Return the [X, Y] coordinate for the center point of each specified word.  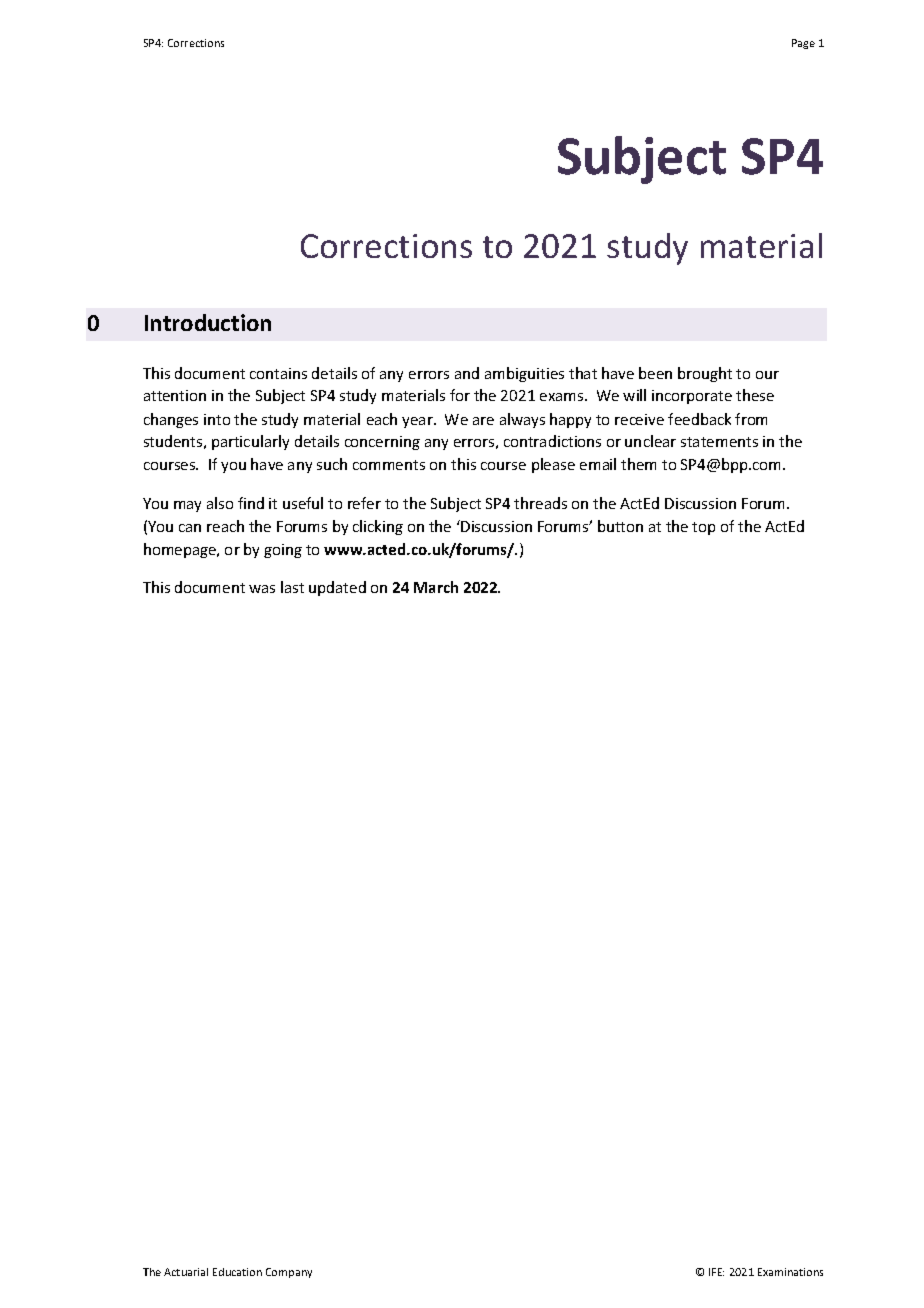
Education [237, 1272]
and [467, 373]
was [262, 589]
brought [705, 374]
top [703, 528]
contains [278, 373]
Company [289, 1273]
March [436, 587]
